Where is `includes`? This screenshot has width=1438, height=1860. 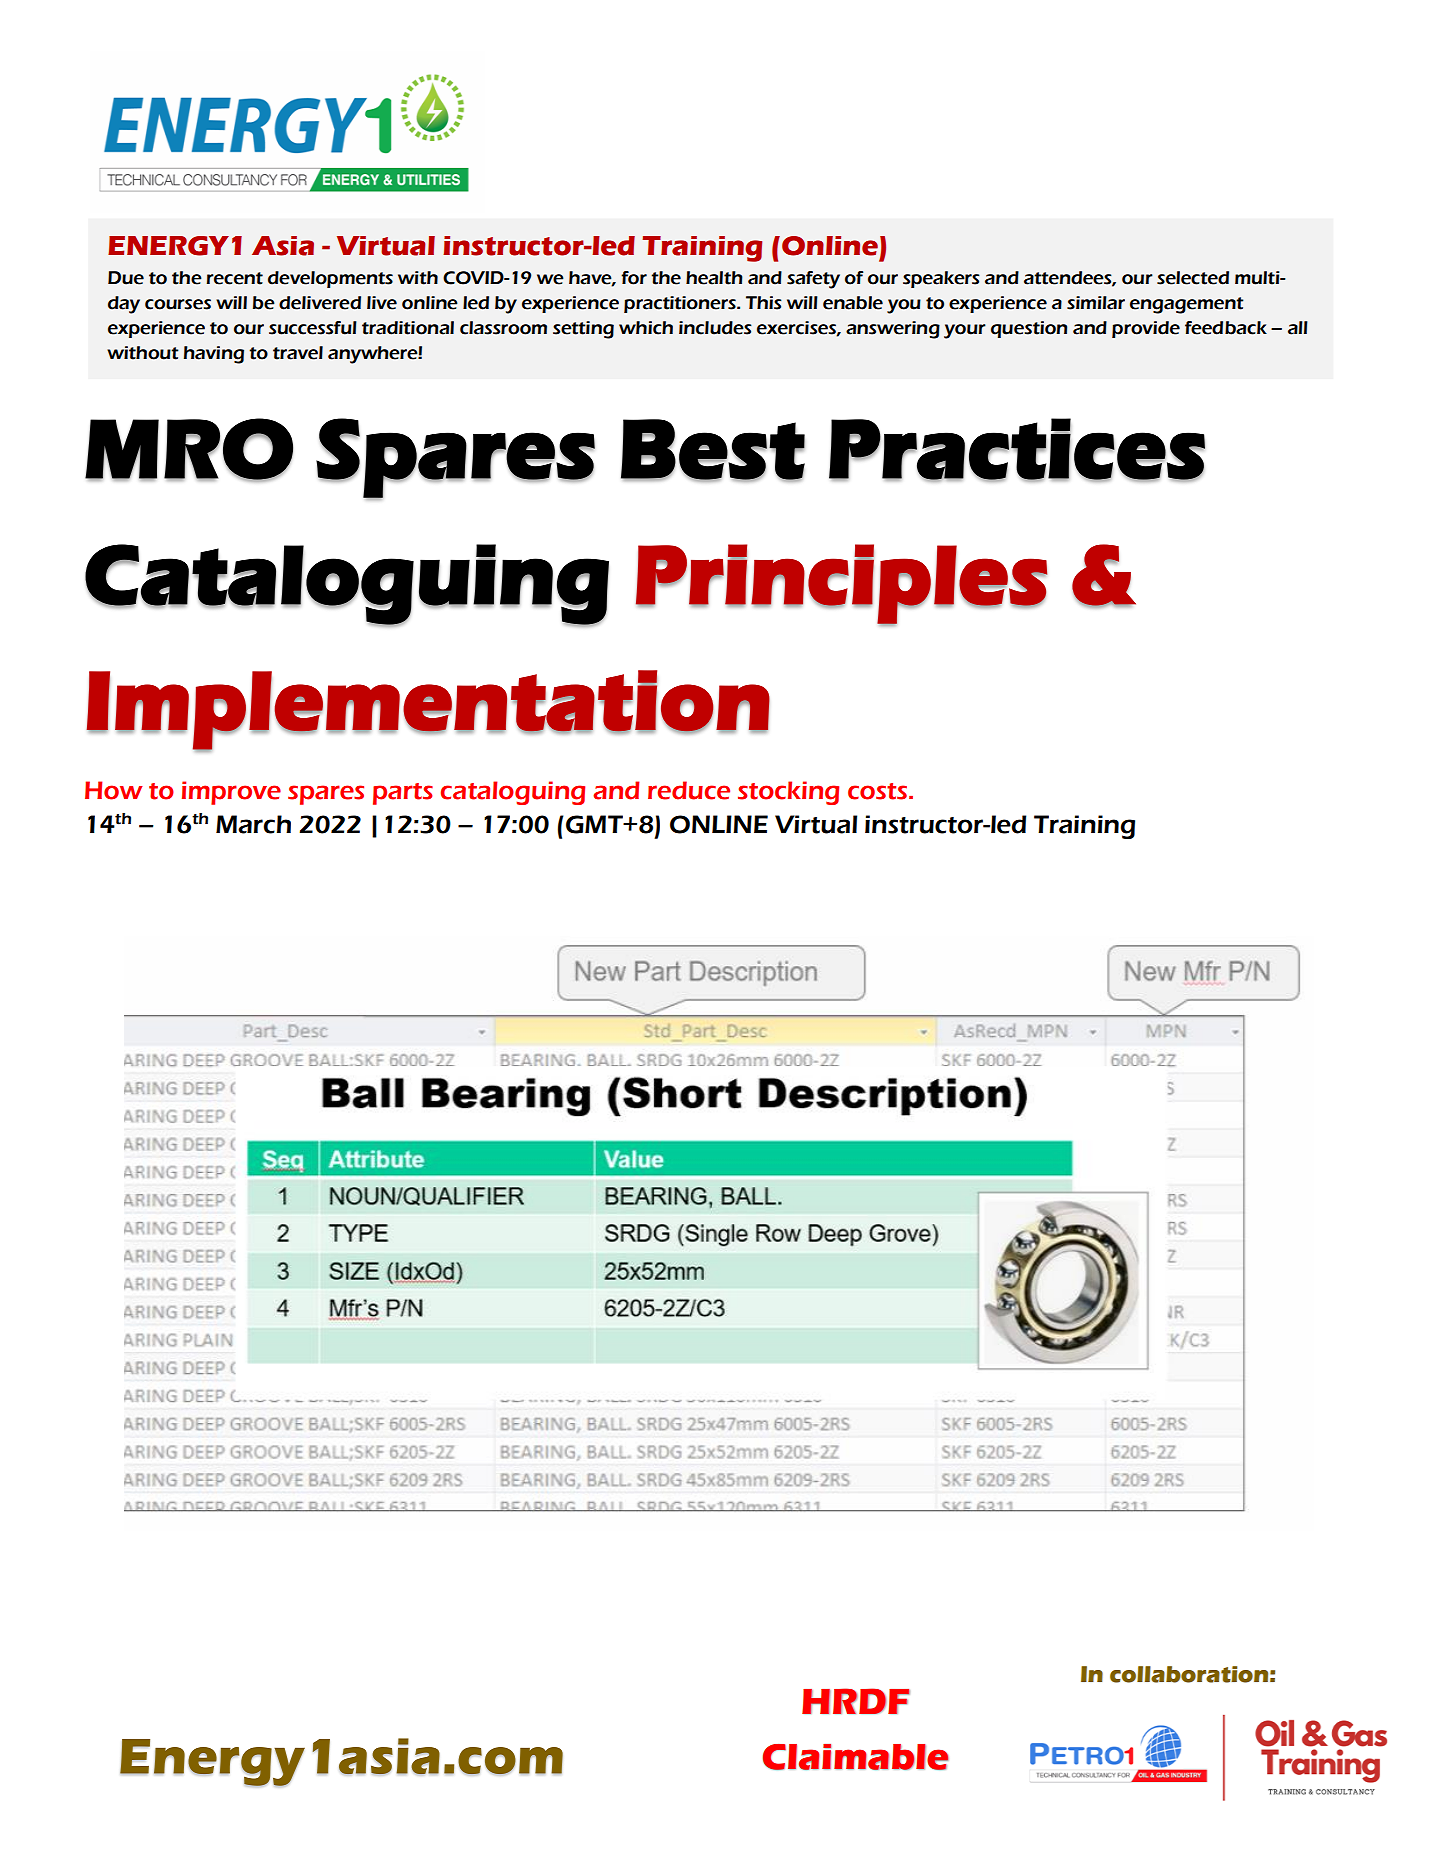
includes is located at coordinates (715, 328).
